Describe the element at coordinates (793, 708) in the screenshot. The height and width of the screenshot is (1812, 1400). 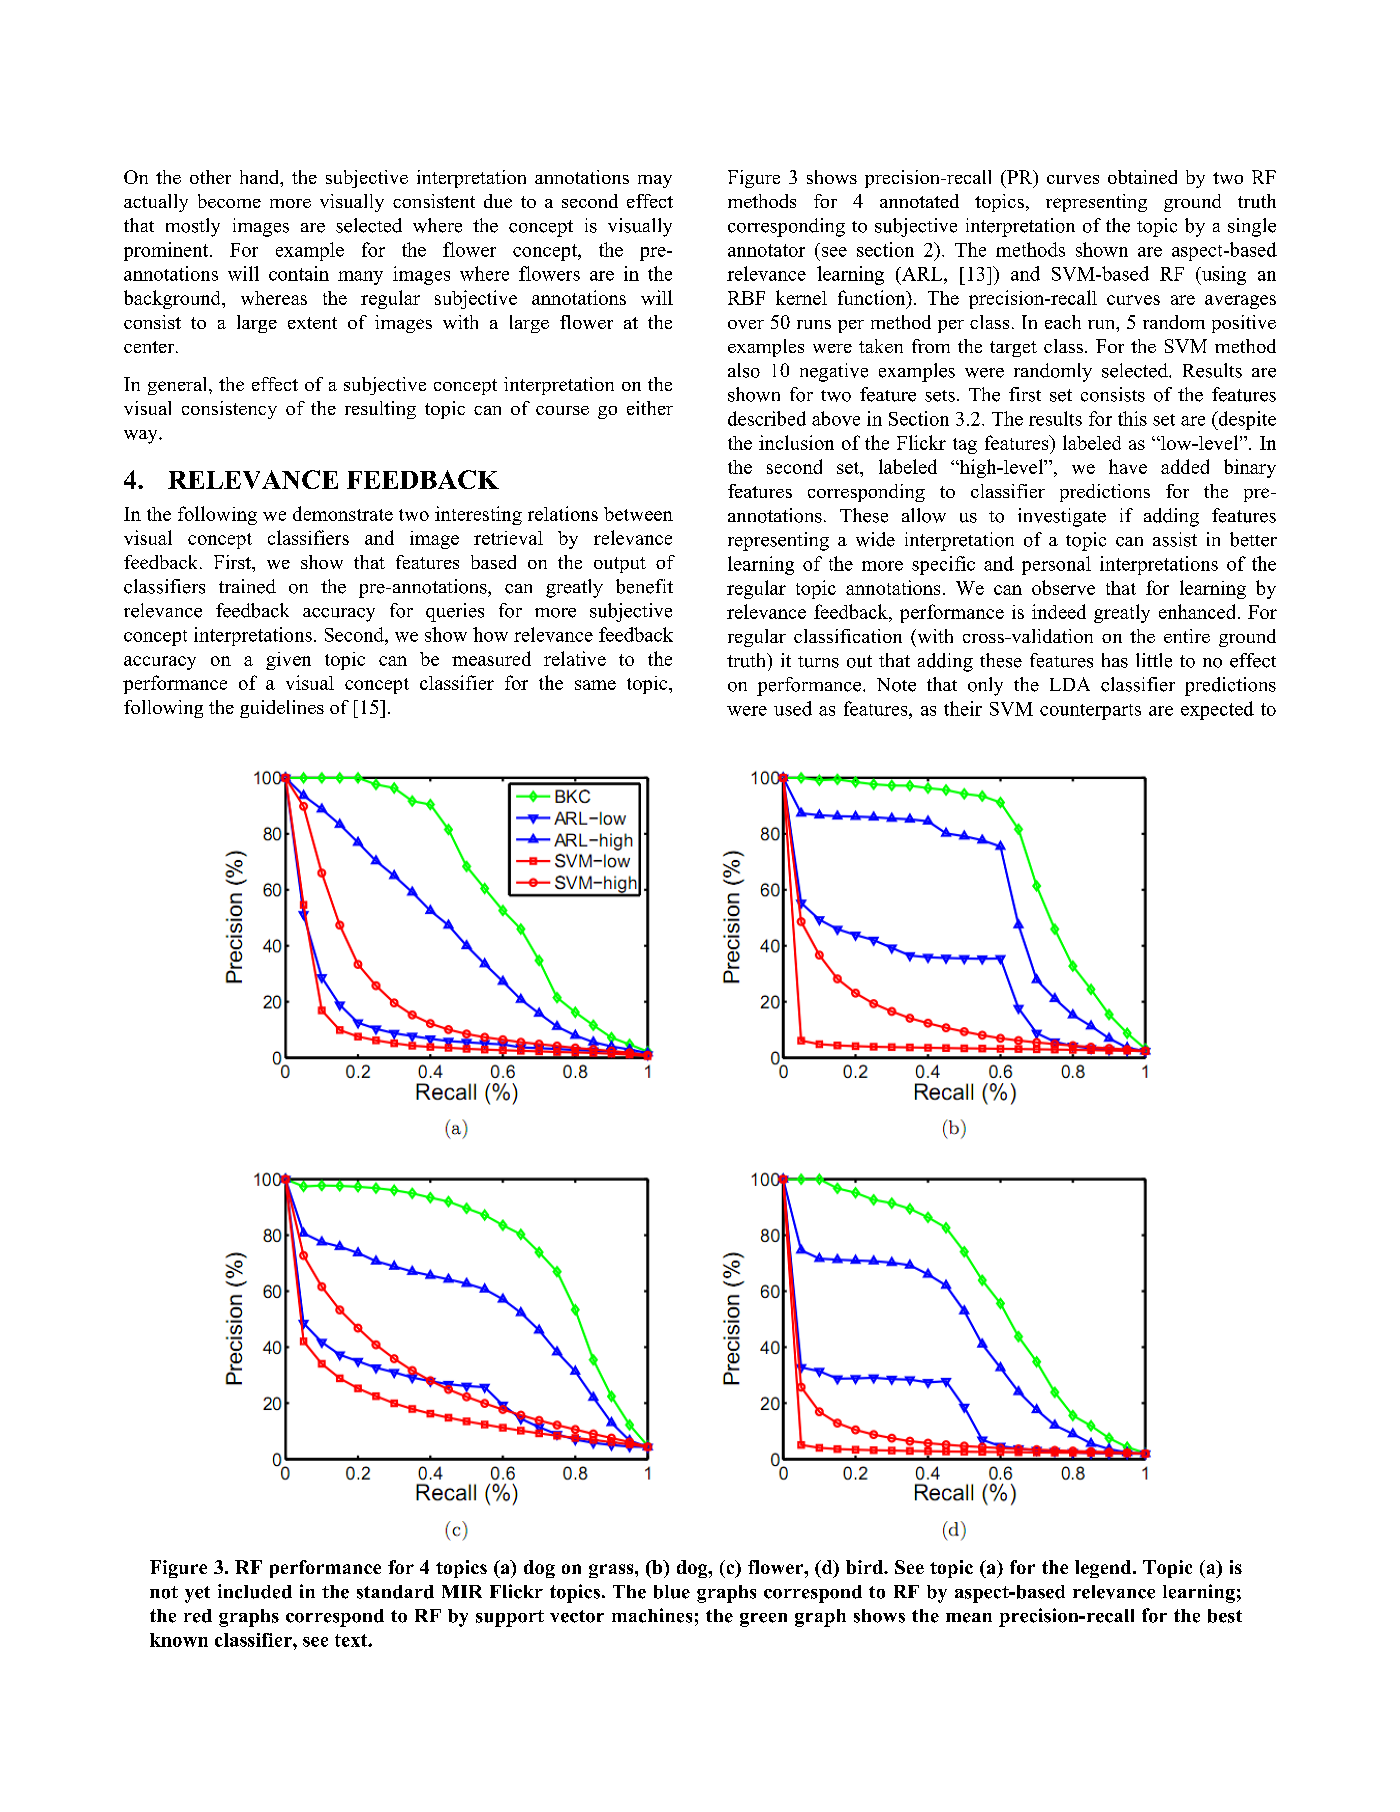
I see `used` at that location.
